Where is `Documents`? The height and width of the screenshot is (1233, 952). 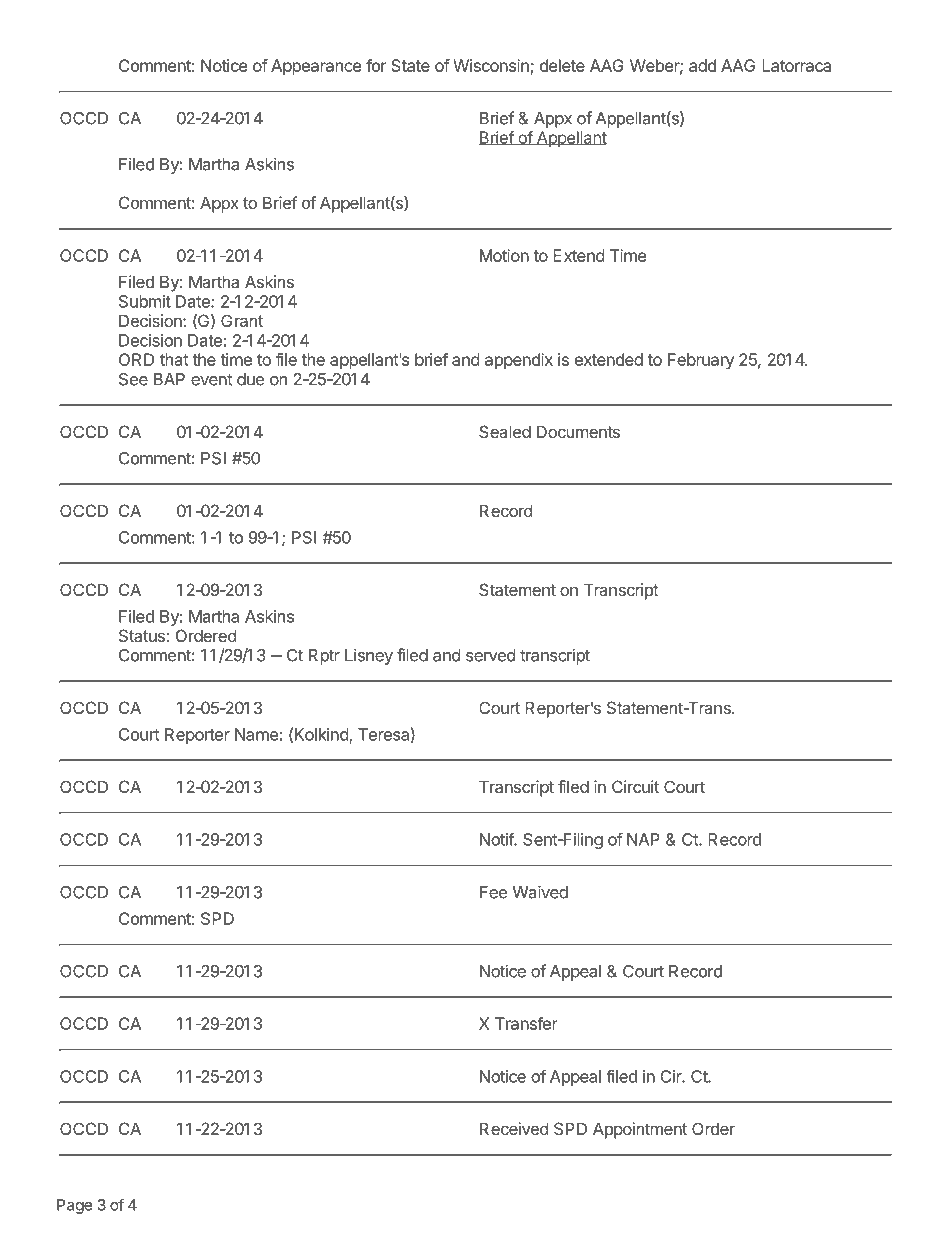 Documents is located at coordinates (578, 431).
